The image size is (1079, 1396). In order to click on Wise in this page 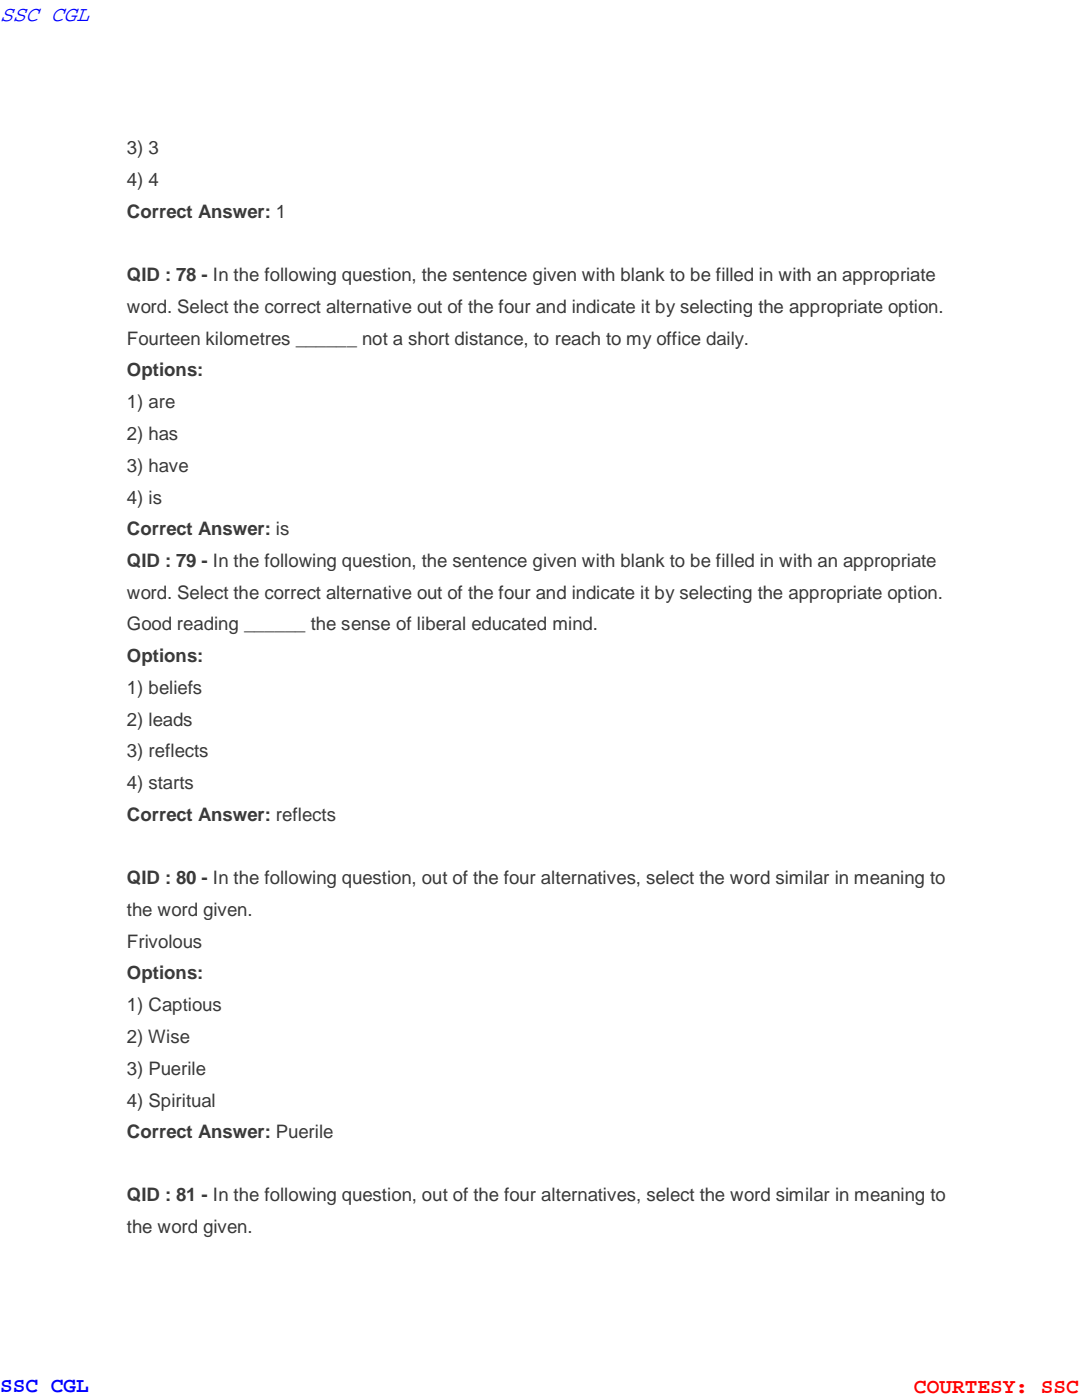, I will do `click(169, 1036)`.
